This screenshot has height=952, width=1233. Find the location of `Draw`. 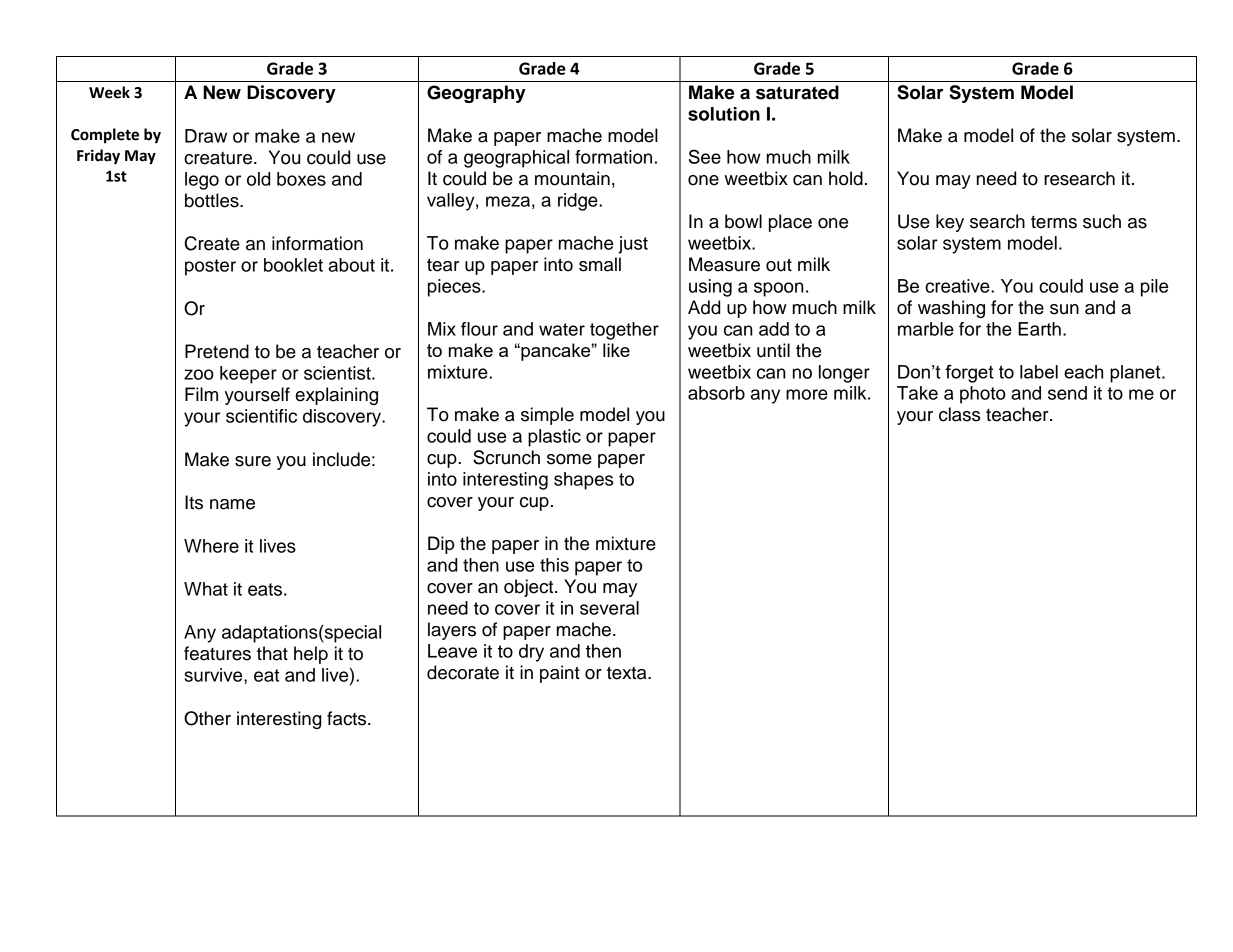

Draw is located at coordinates (206, 136).
